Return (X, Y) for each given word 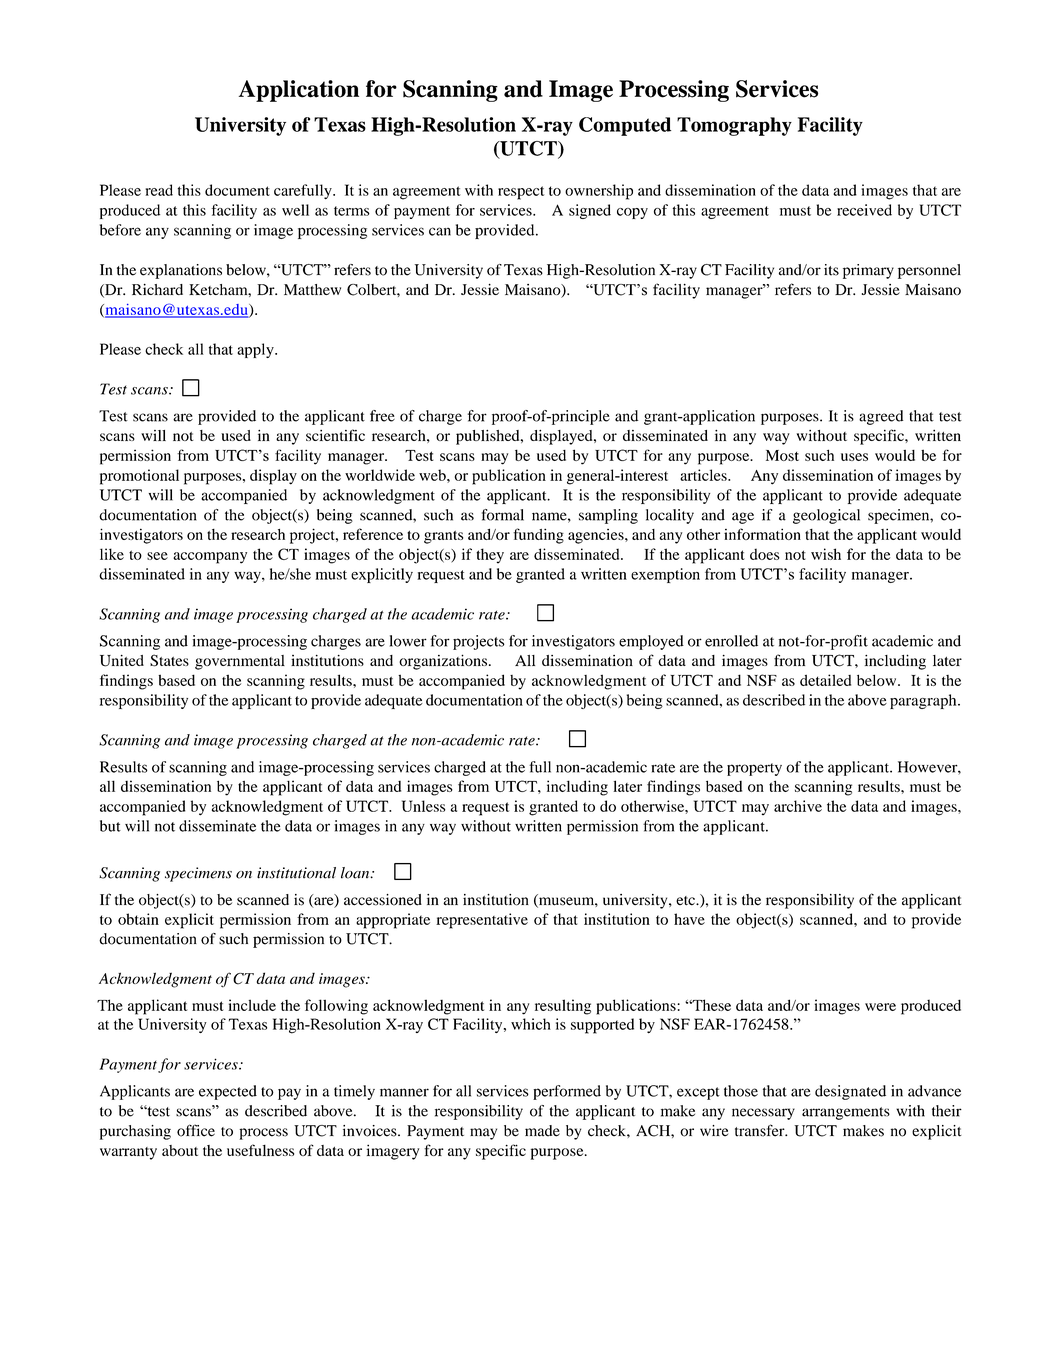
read (159, 190)
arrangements (846, 1113)
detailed (825, 680)
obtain (138, 919)
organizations (443, 662)
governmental (240, 662)
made (542, 1131)
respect (521, 193)
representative (482, 921)
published (489, 437)
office (196, 1130)
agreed (881, 417)
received (864, 210)
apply (256, 350)
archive (798, 806)
